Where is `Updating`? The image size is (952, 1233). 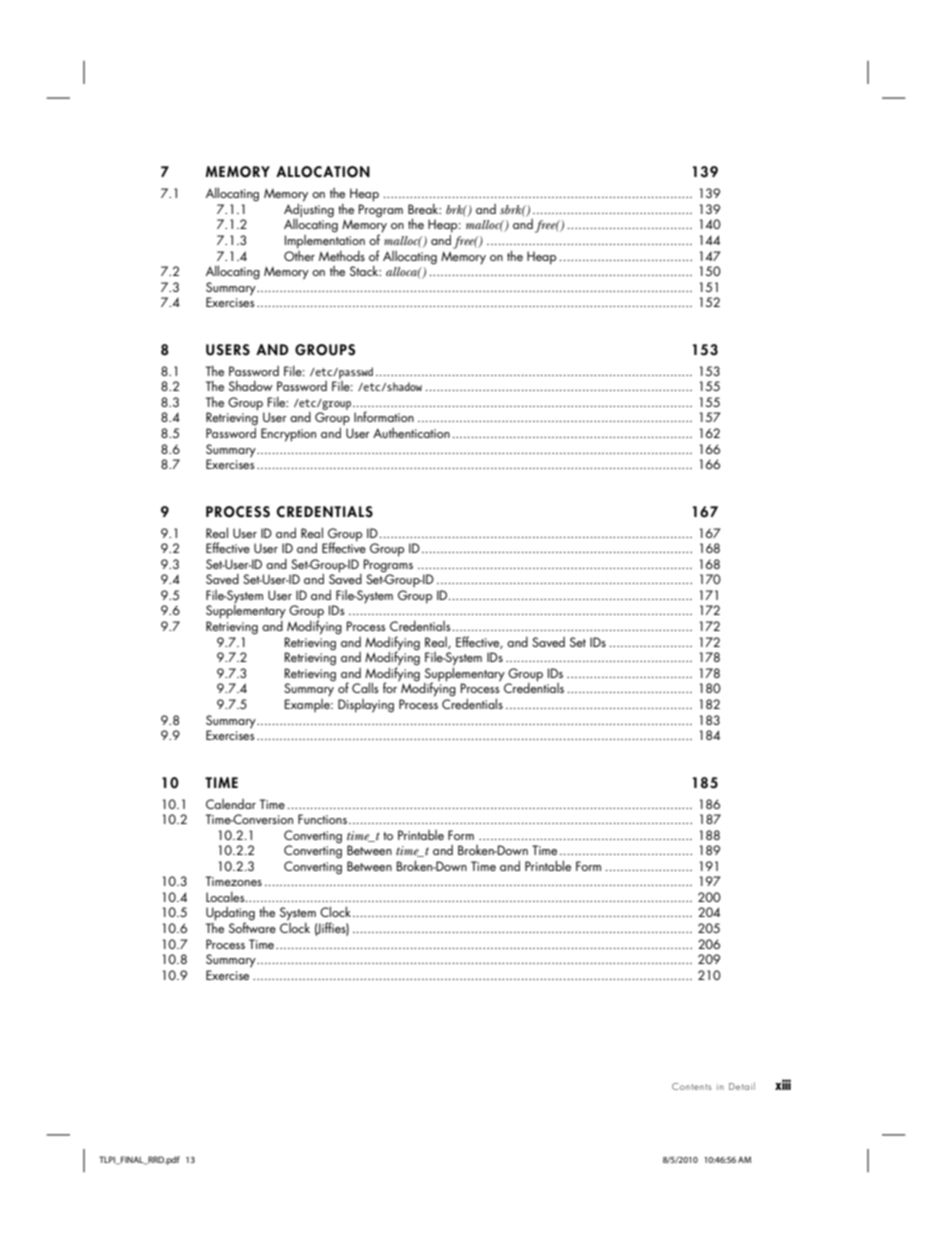
Updating is located at coordinates (230, 915).
